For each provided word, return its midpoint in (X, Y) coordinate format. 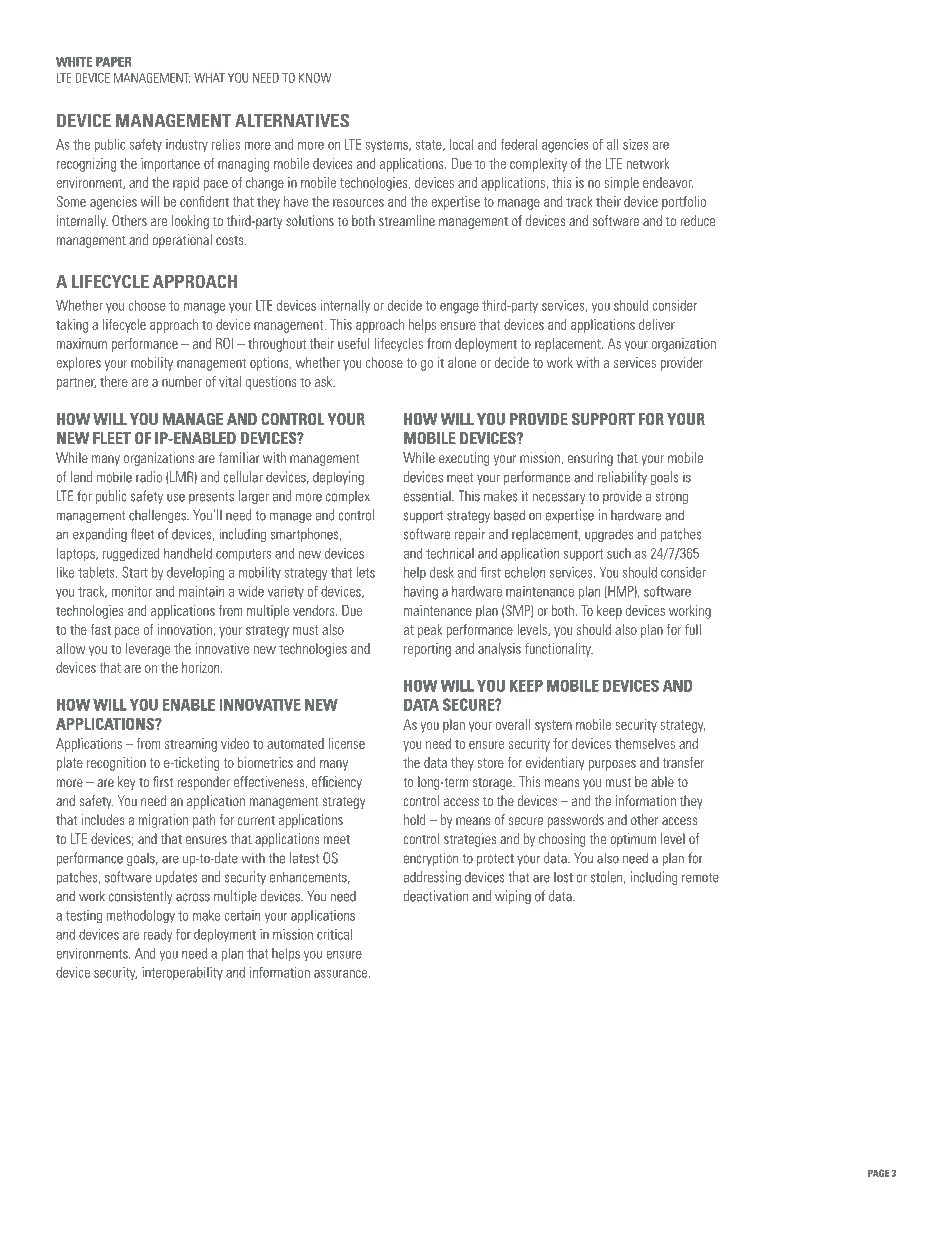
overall (512, 724)
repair (470, 535)
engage (459, 308)
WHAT (209, 78)
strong (671, 498)
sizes (636, 144)
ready (158, 935)
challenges (158, 516)
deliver (657, 324)
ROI (224, 343)
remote (700, 878)
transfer (683, 762)
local (461, 144)
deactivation (436, 896)
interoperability (182, 973)
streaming (191, 745)
